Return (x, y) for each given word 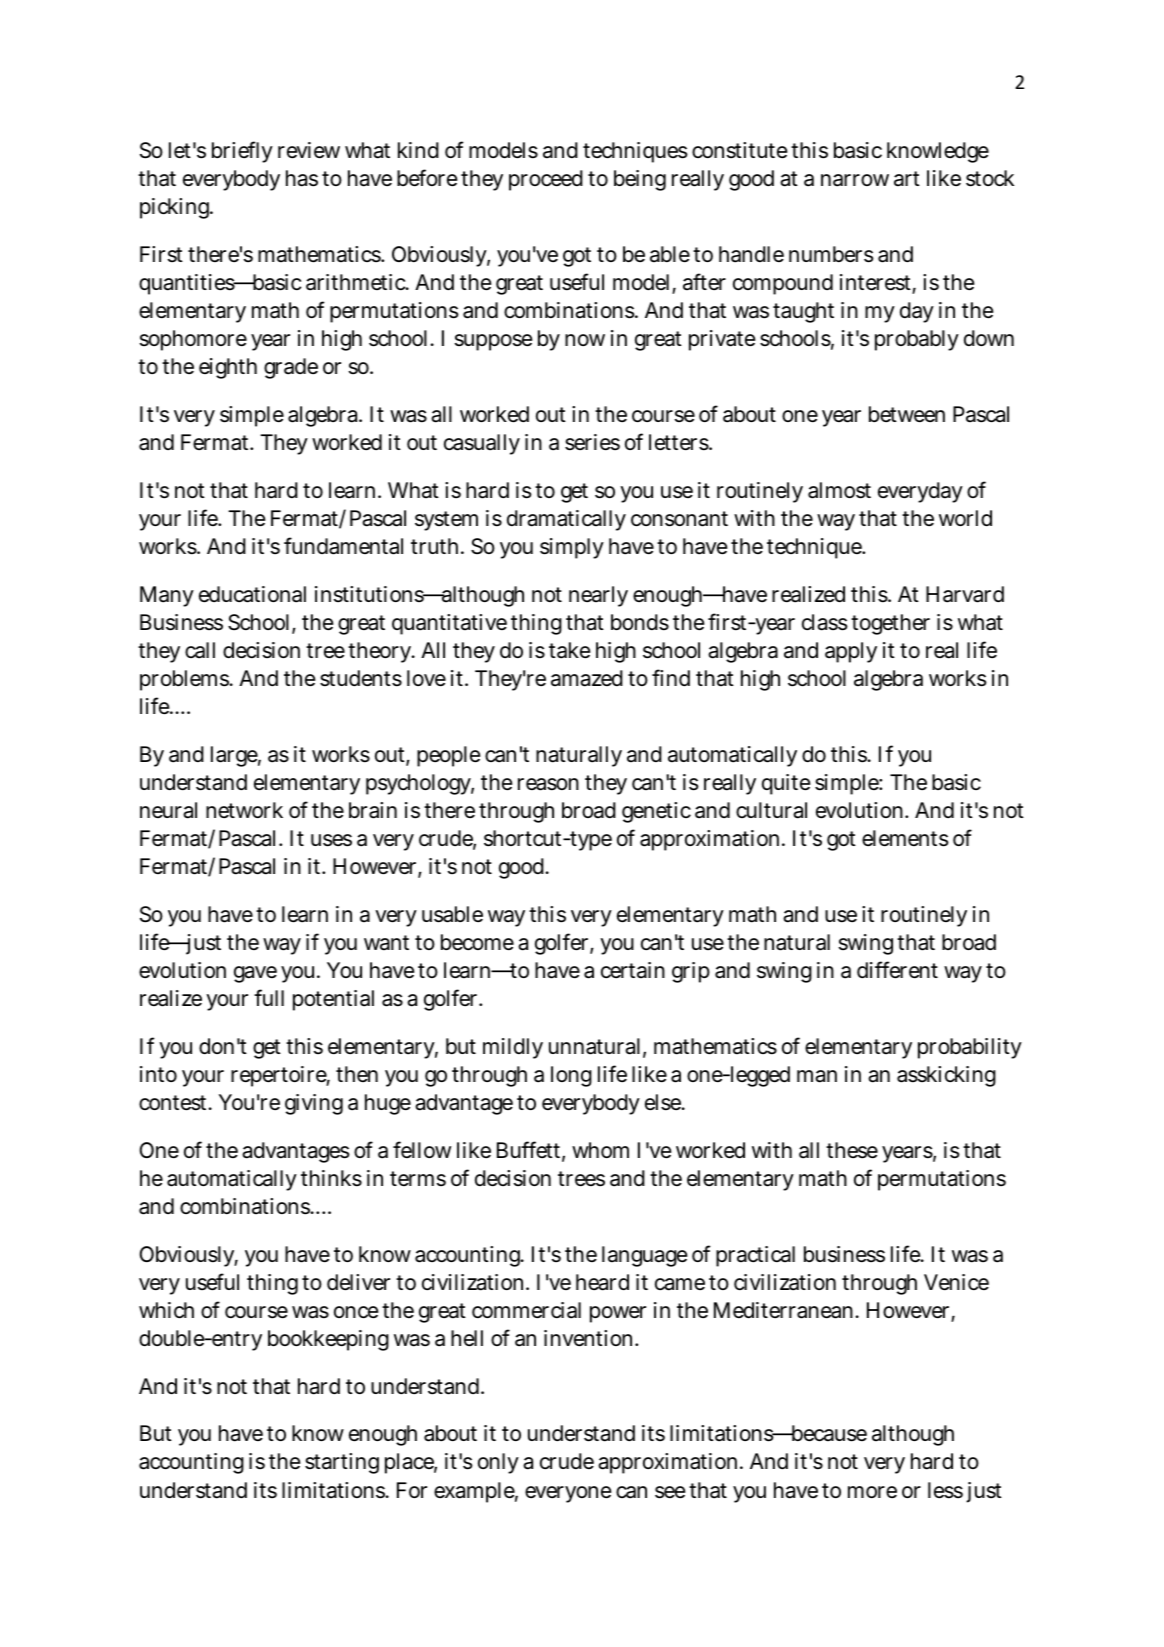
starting (342, 1463)
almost (839, 490)
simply (572, 548)
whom (600, 1150)
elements (905, 838)
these (852, 1150)
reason (548, 784)
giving (314, 1104)
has (302, 178)
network (244, 810)
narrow (855, 180)
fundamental (343, 546)
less (945, 1490)
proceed (546, 180)
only (498, 1463)
